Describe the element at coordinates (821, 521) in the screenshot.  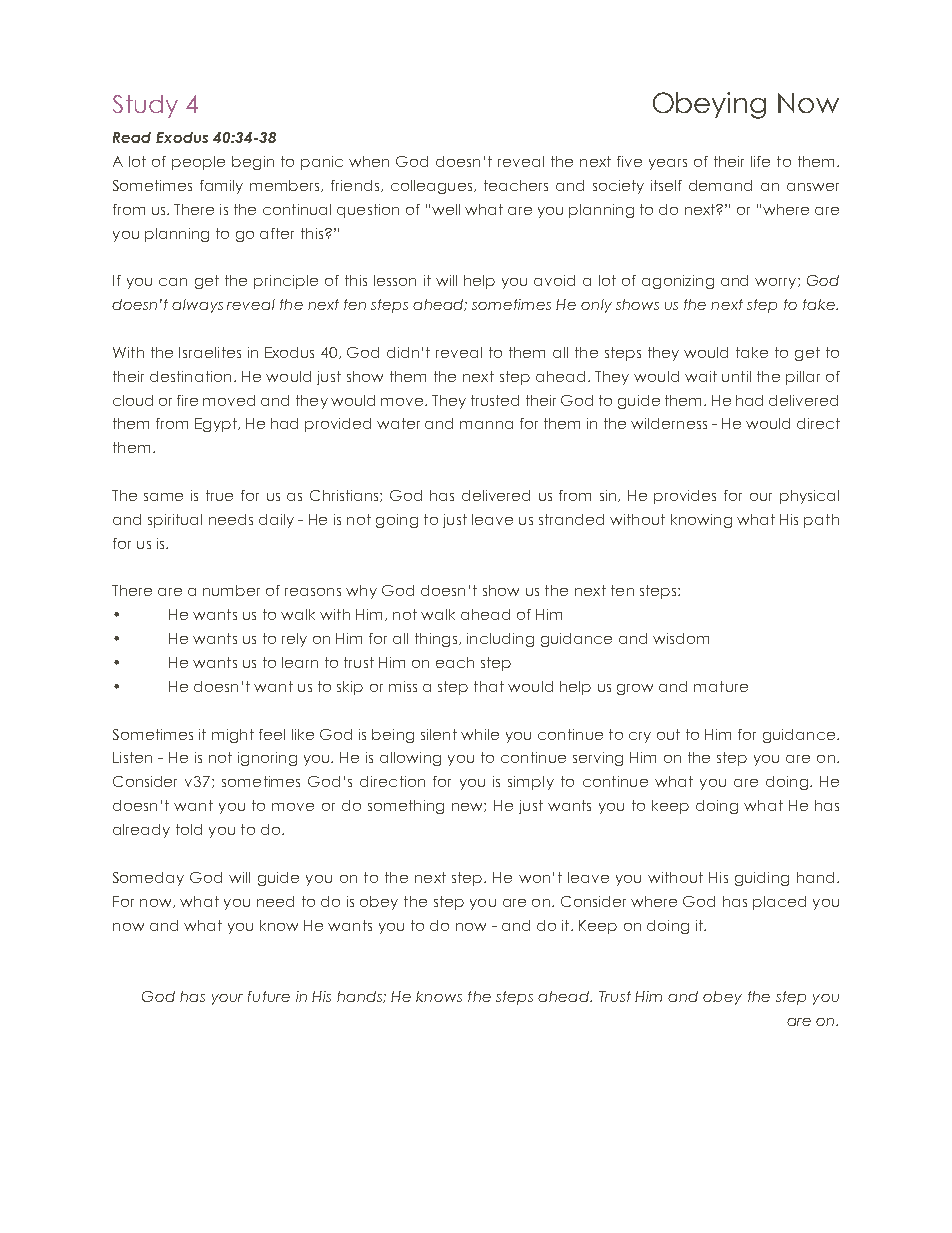
I see `path` at that location.
